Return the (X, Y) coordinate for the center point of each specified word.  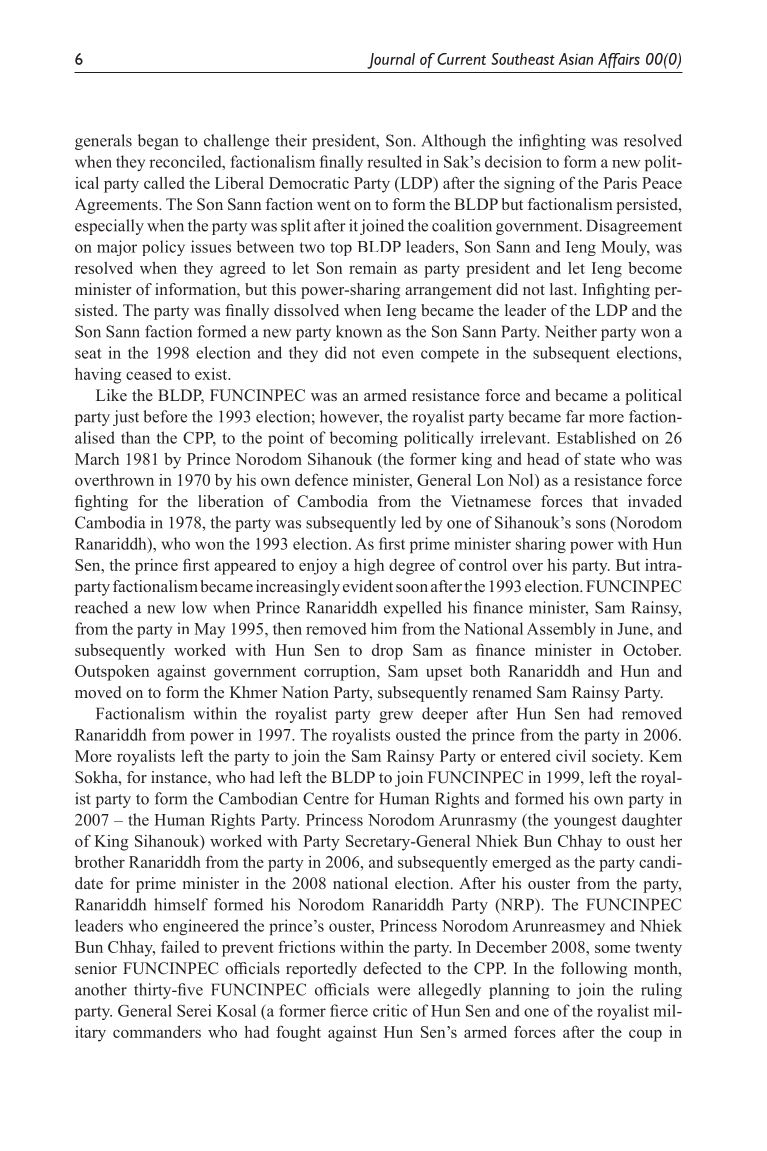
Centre (326, 798)
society (617, 758)
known (359, 331)
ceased (149, 374)
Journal (391, 61)
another (101, 989)
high (369, 567)
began (158, 142)
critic (390, 1010)
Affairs (619, 60)
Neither (571, 331)
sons (591, 524)
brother (100, 862)
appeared (245, 567)
